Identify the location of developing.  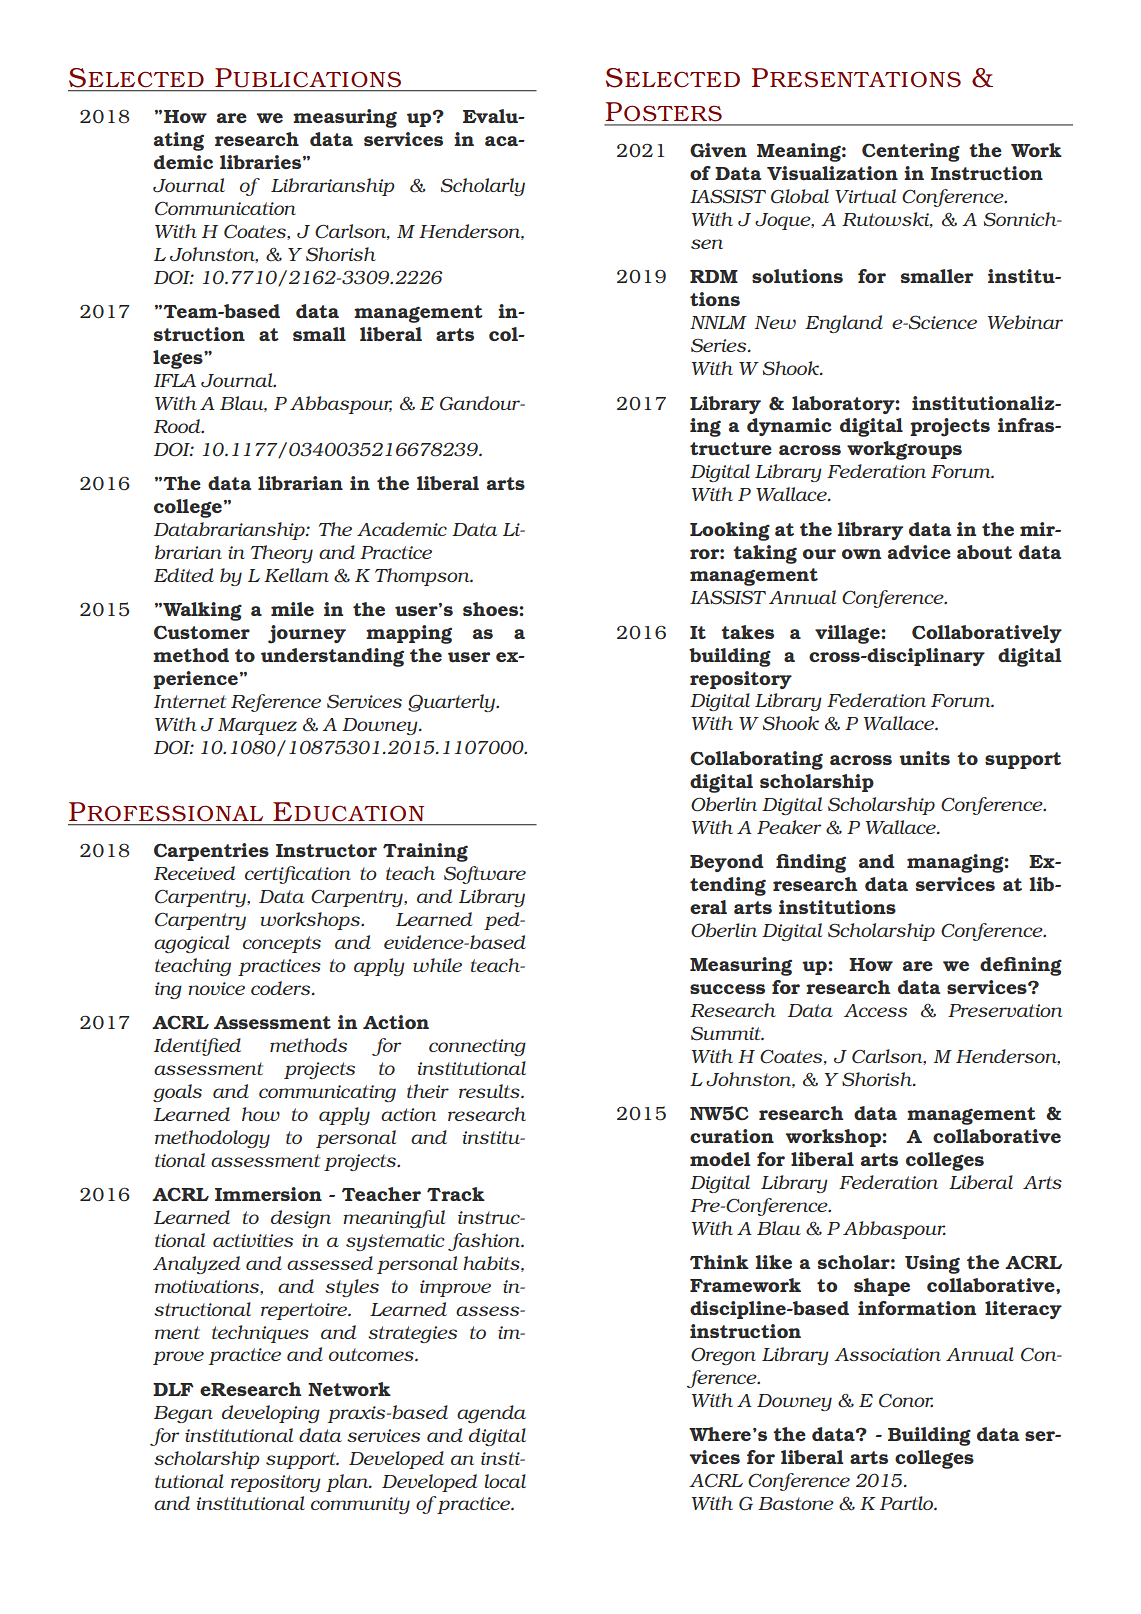
(271, 1414).
